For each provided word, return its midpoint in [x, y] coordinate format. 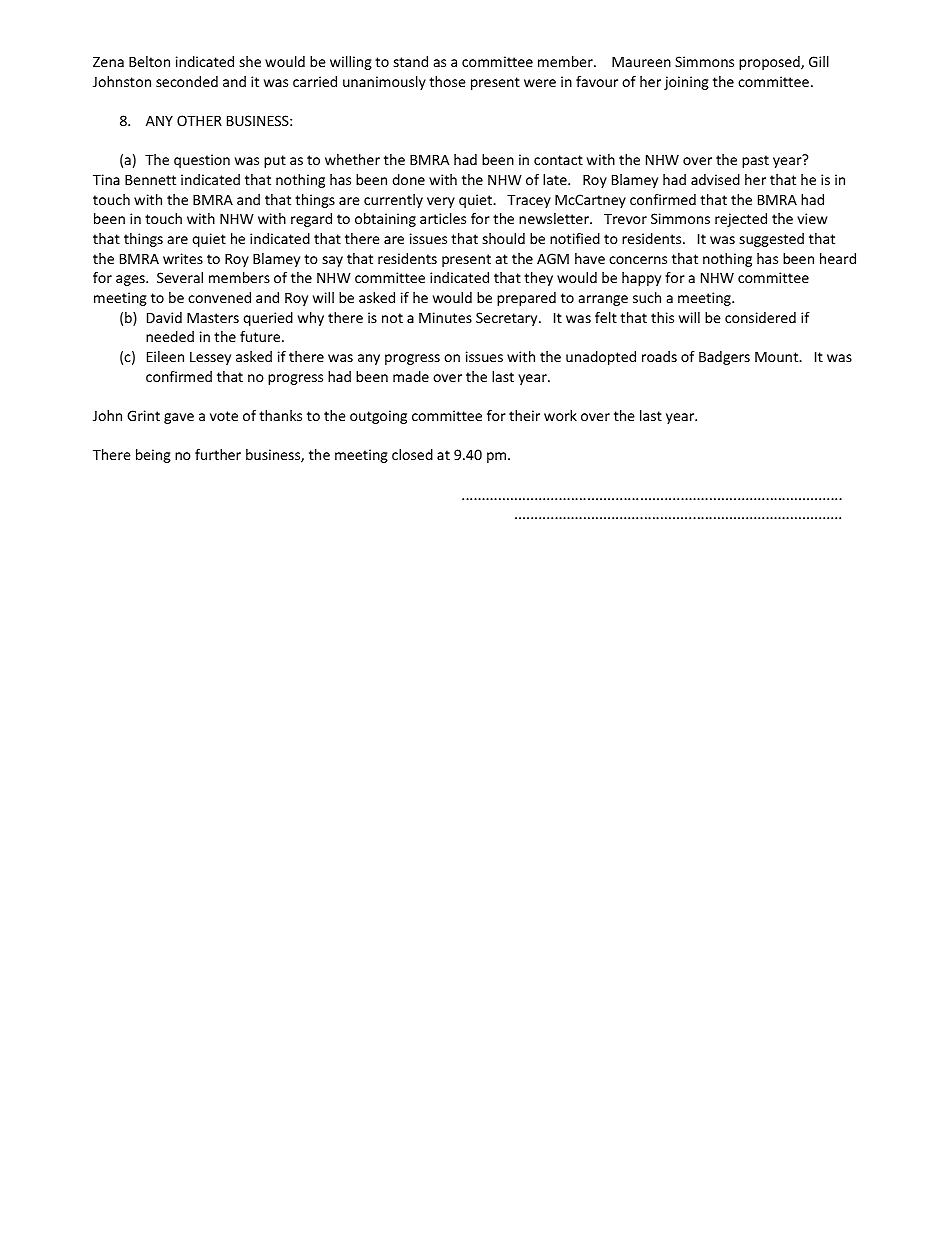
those [447, 81]
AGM [553, 258]
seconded [187, 81]
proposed [770, 63]
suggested [772, 240]
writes [183, 258]
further [218, 454]
